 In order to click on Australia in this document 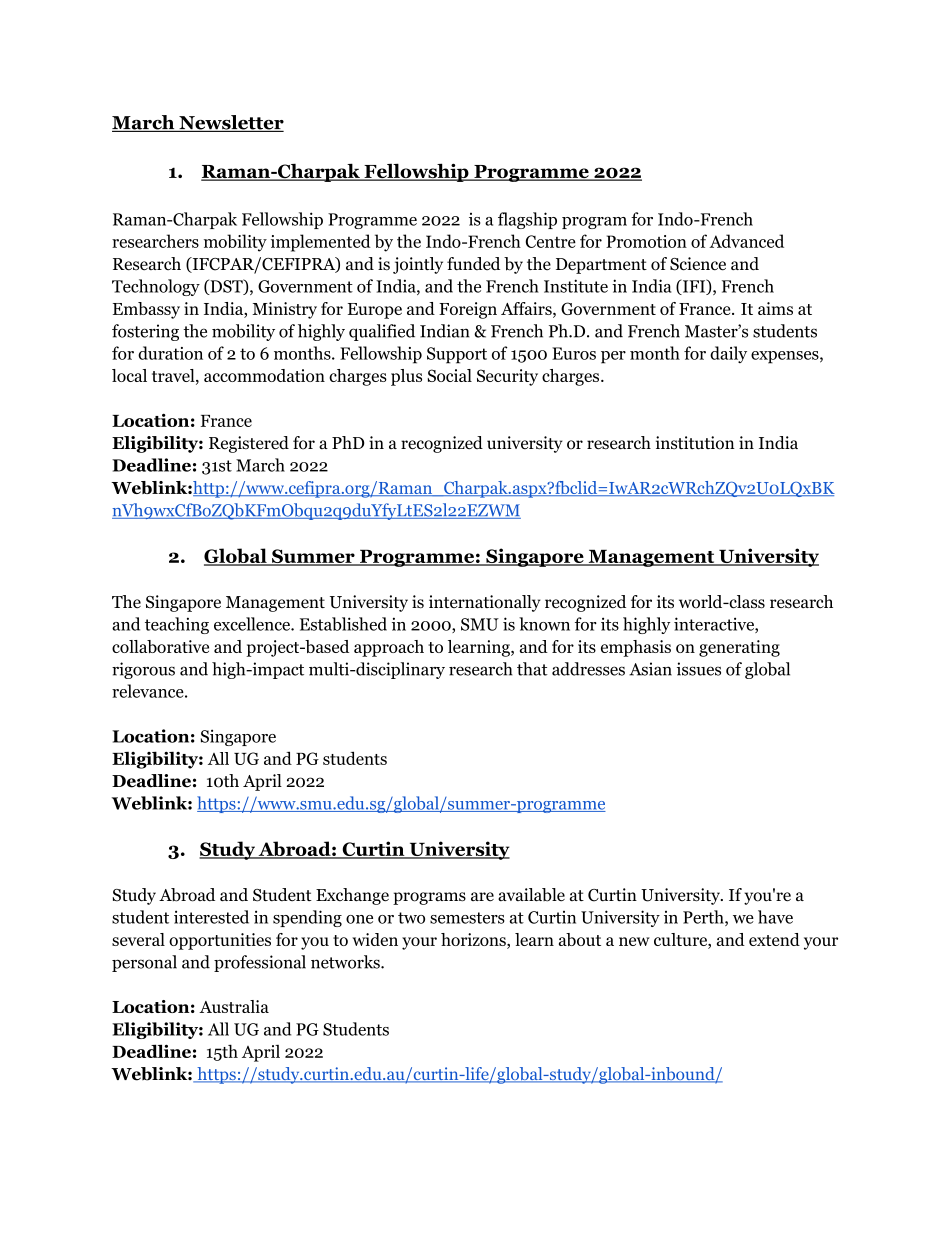, I will do `click(234, 1006)`.
